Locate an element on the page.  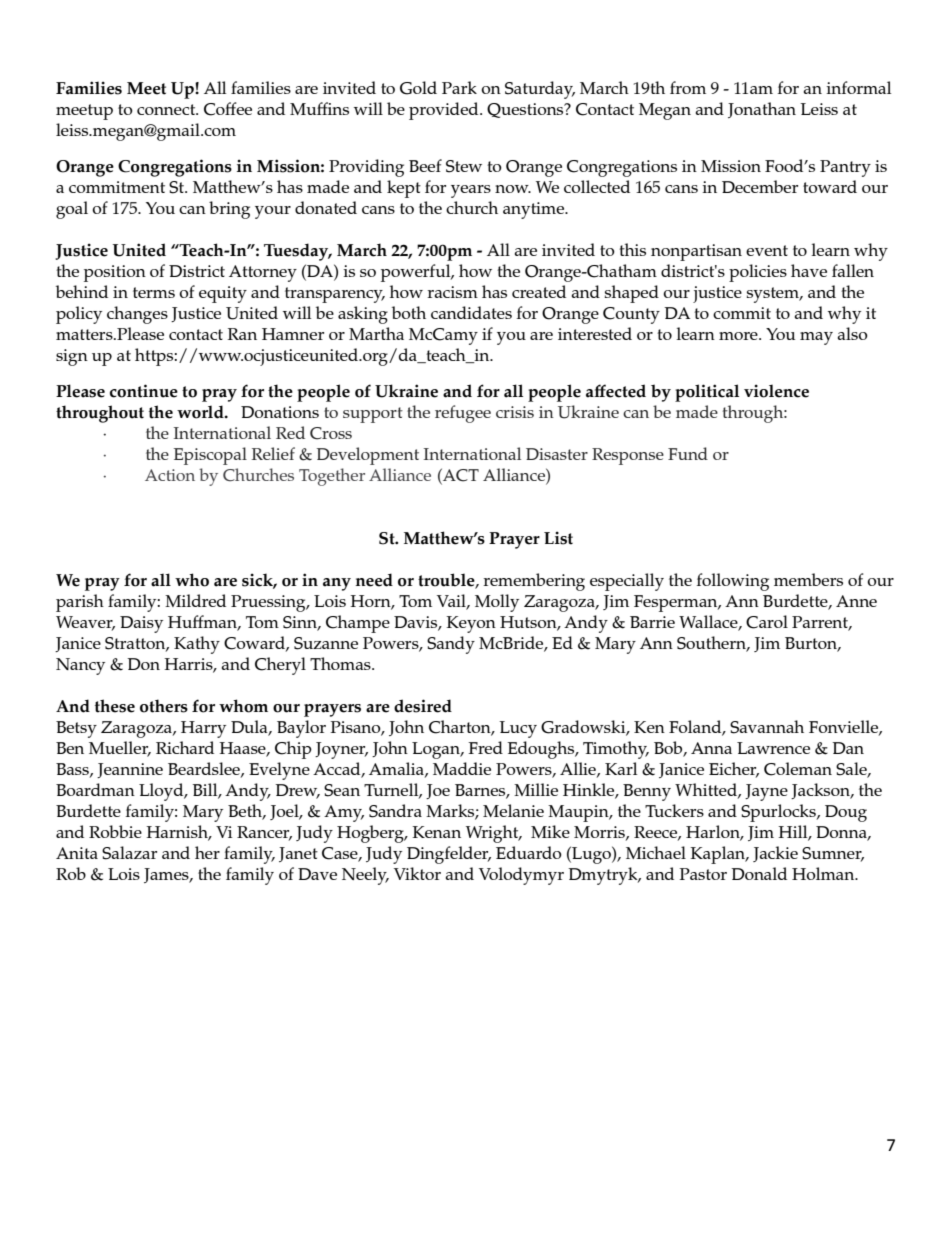
Action is located at coordinates (170, 475).
